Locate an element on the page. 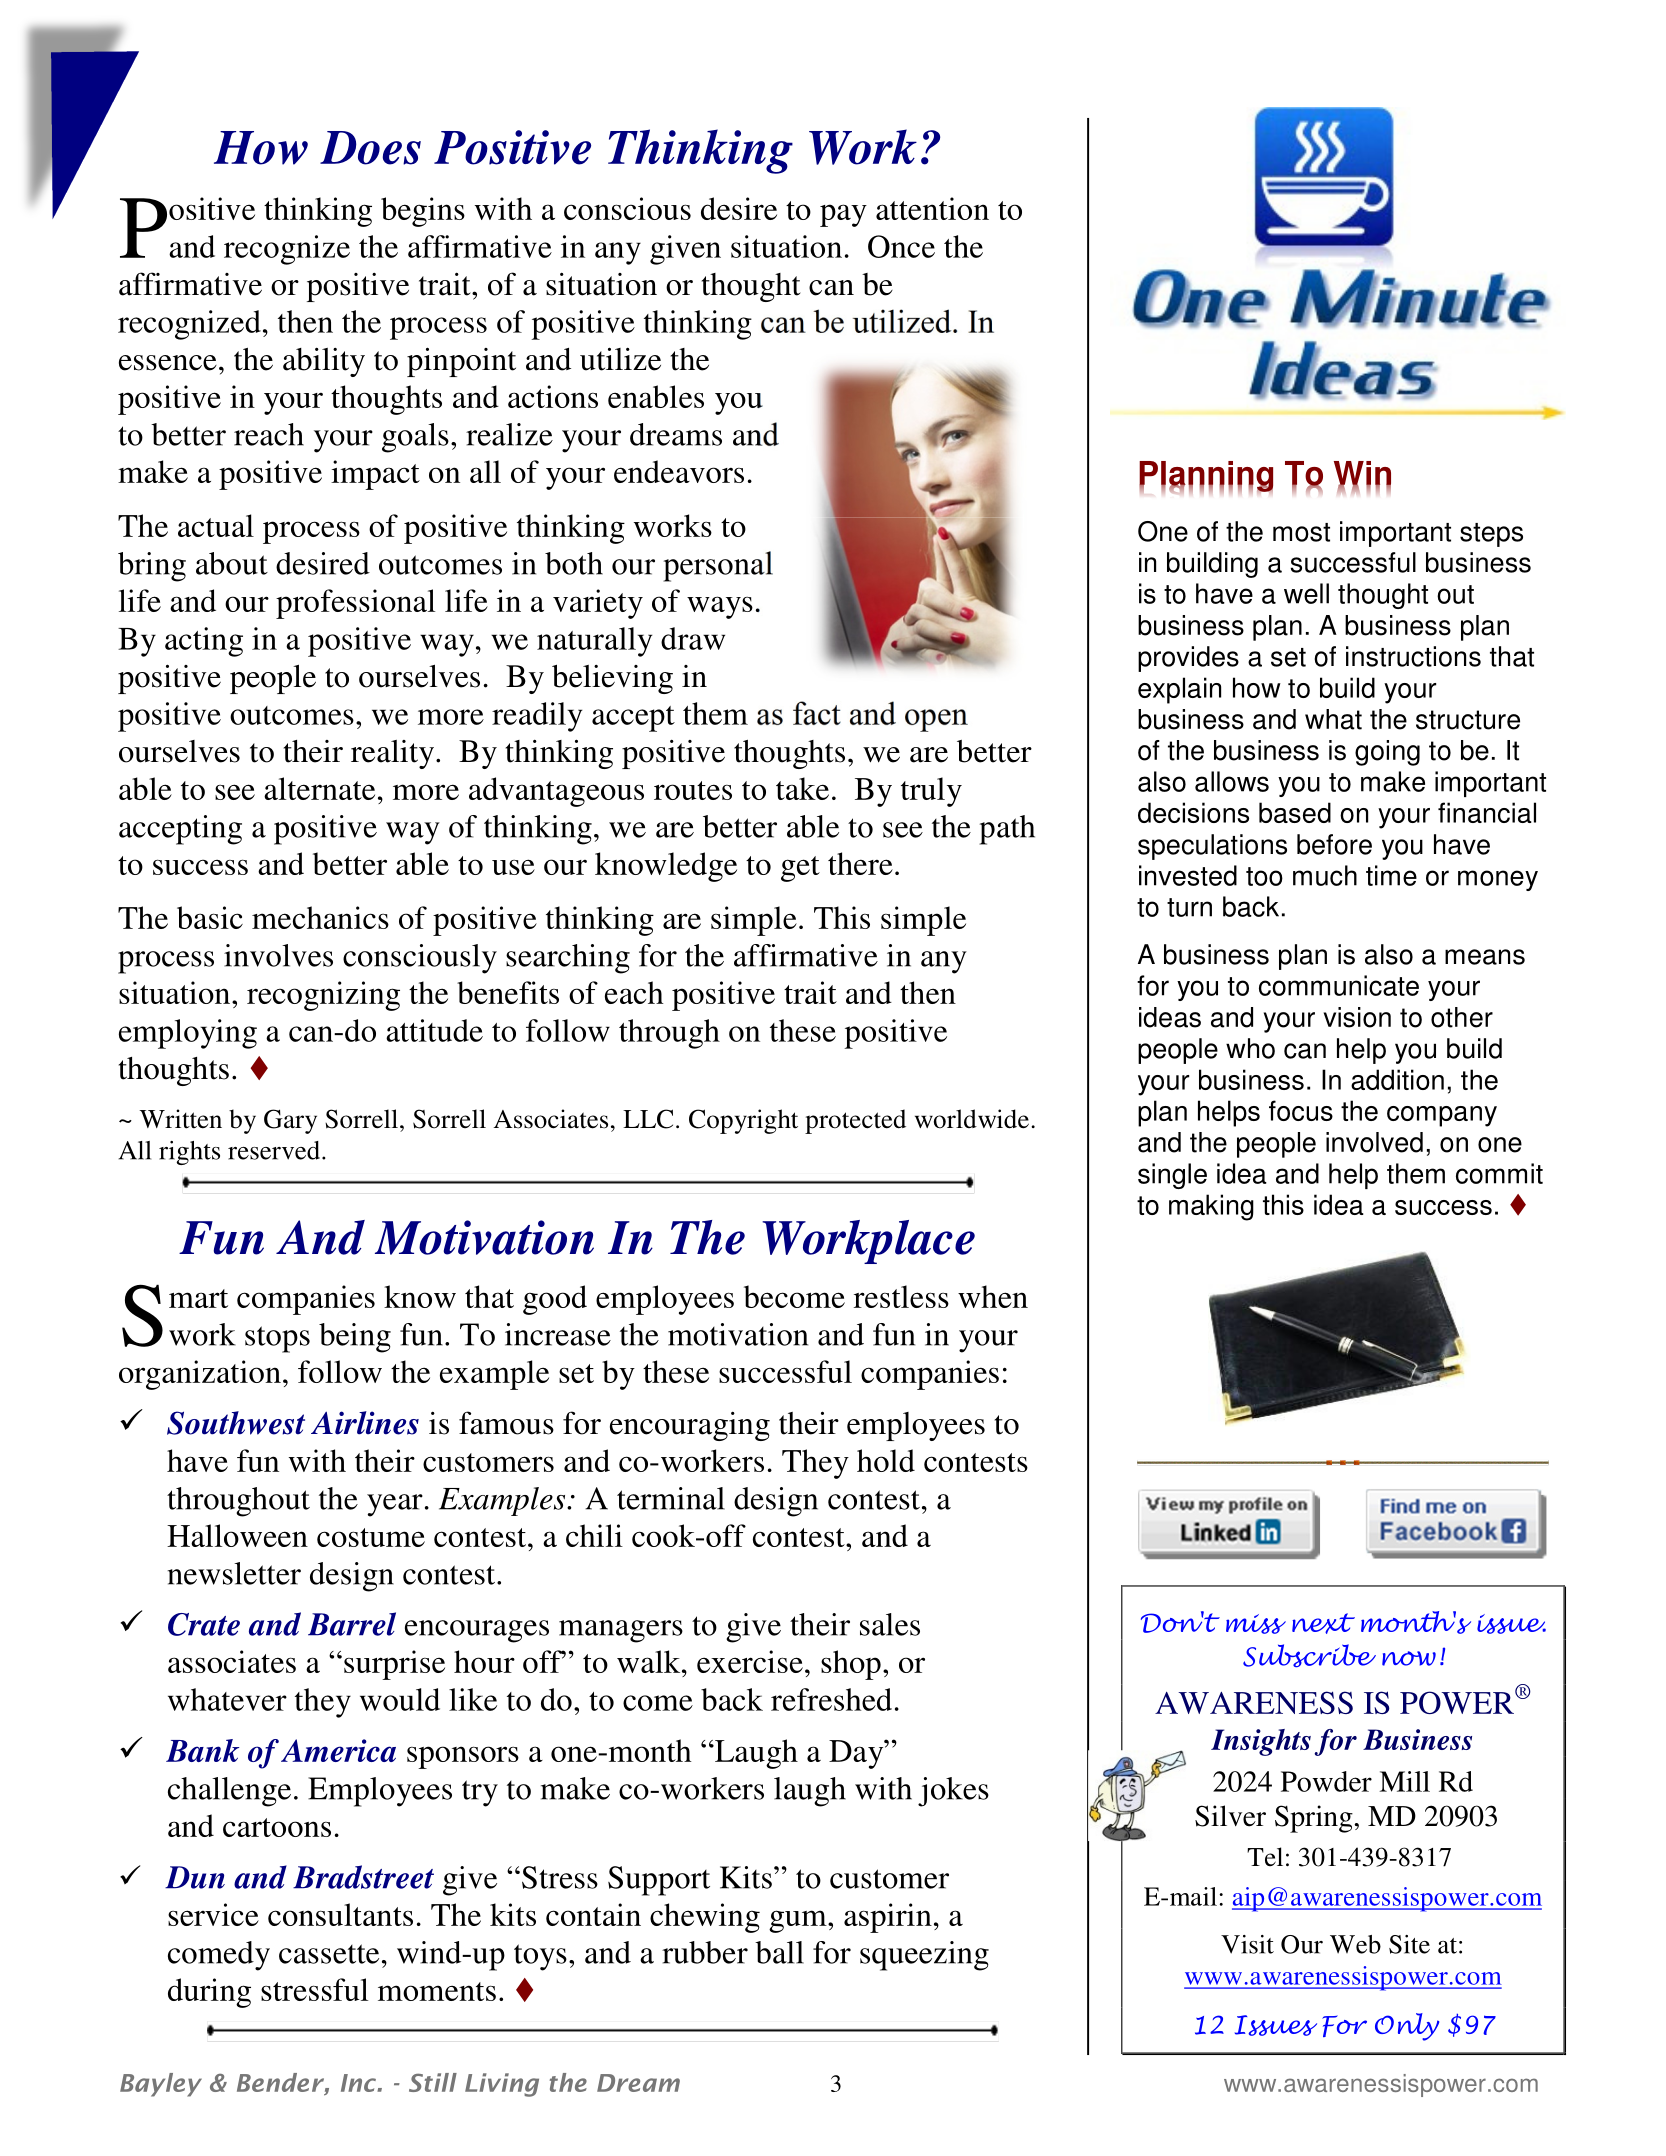  Gary is located at coordinates (290, 1121).
